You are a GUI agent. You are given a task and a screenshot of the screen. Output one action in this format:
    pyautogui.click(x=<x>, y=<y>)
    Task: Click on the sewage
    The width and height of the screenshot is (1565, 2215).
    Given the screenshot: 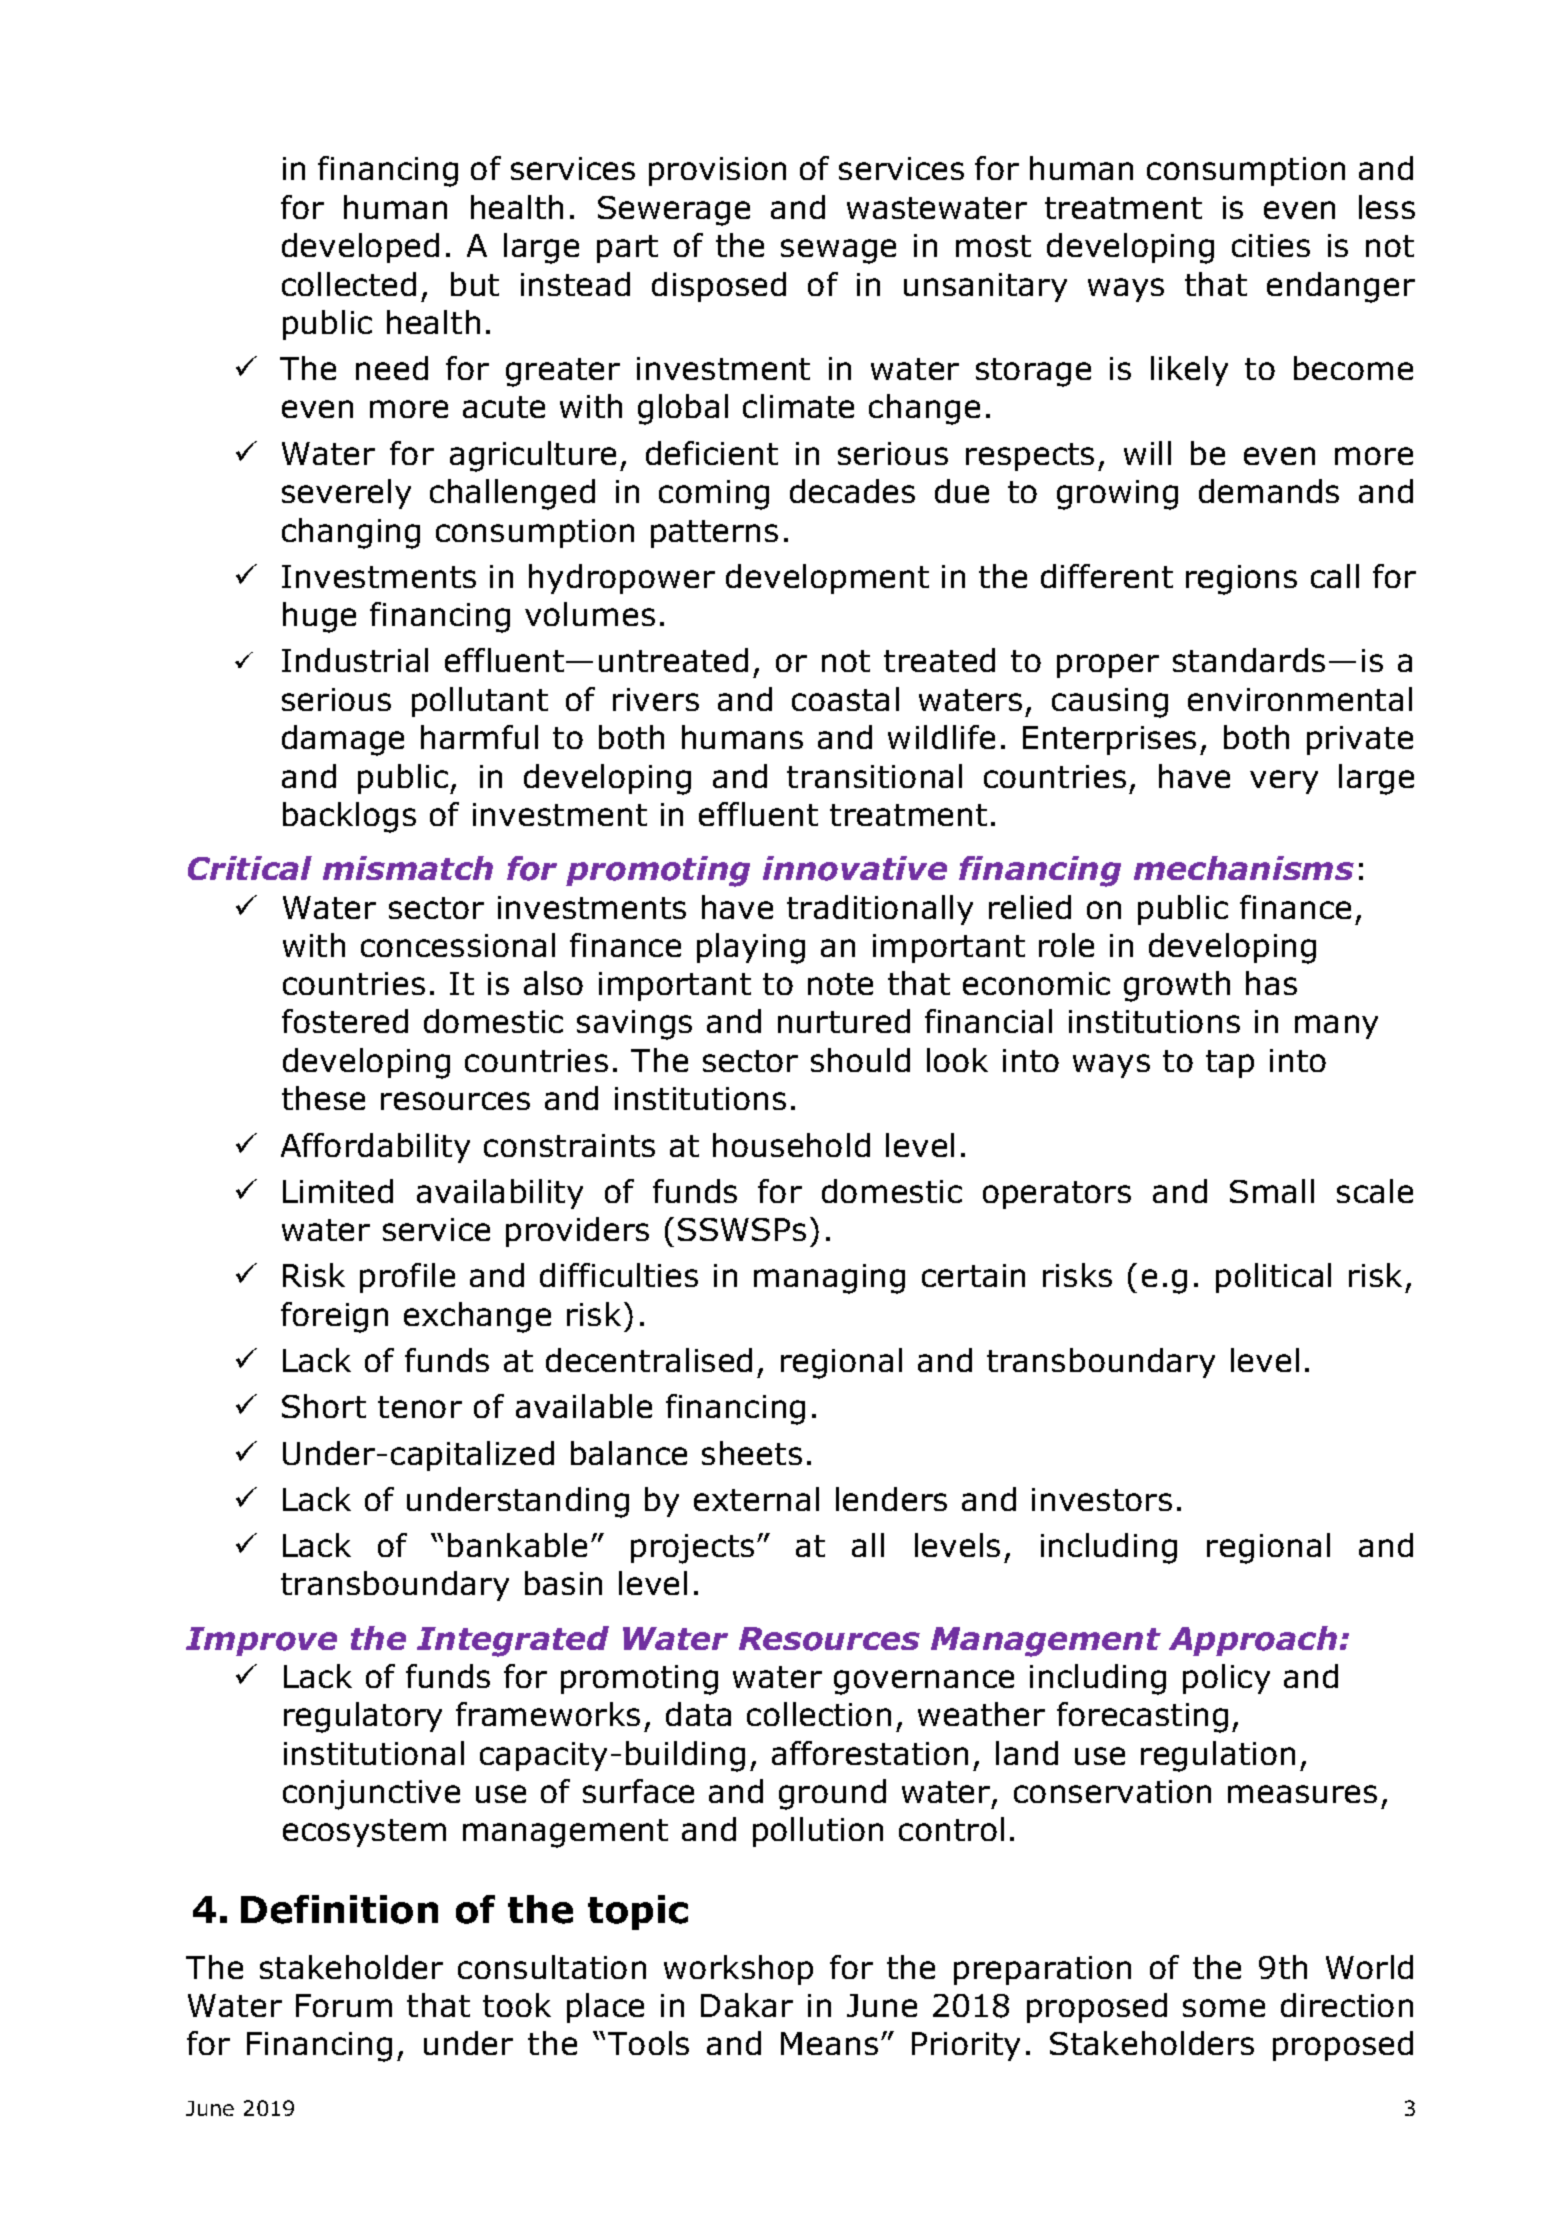 What is the action you would take?
    pyautogui.click(x=838, y=251)
